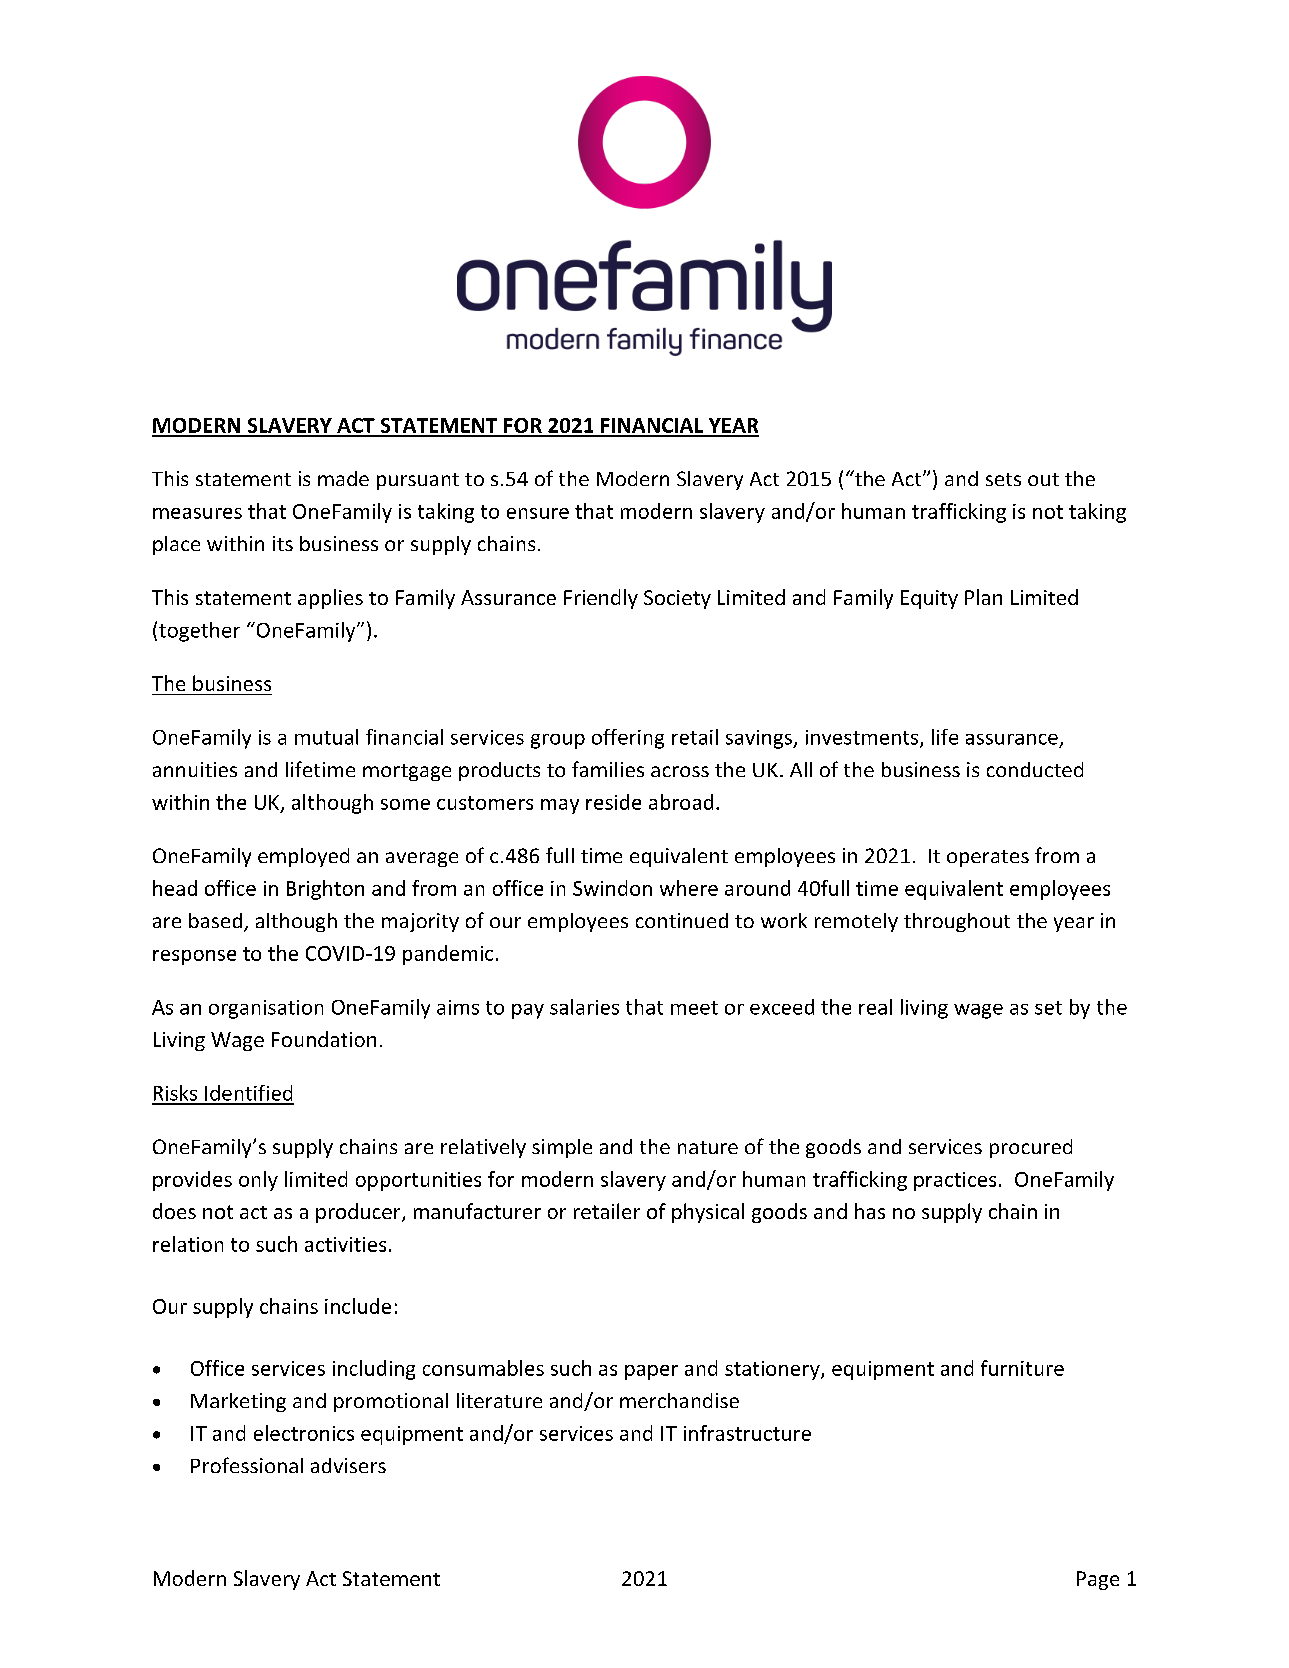 The width and height of the document is (1289, 1668). Describe the element at coordinates (1003, 479) in the document. I see `sets` at that location.
